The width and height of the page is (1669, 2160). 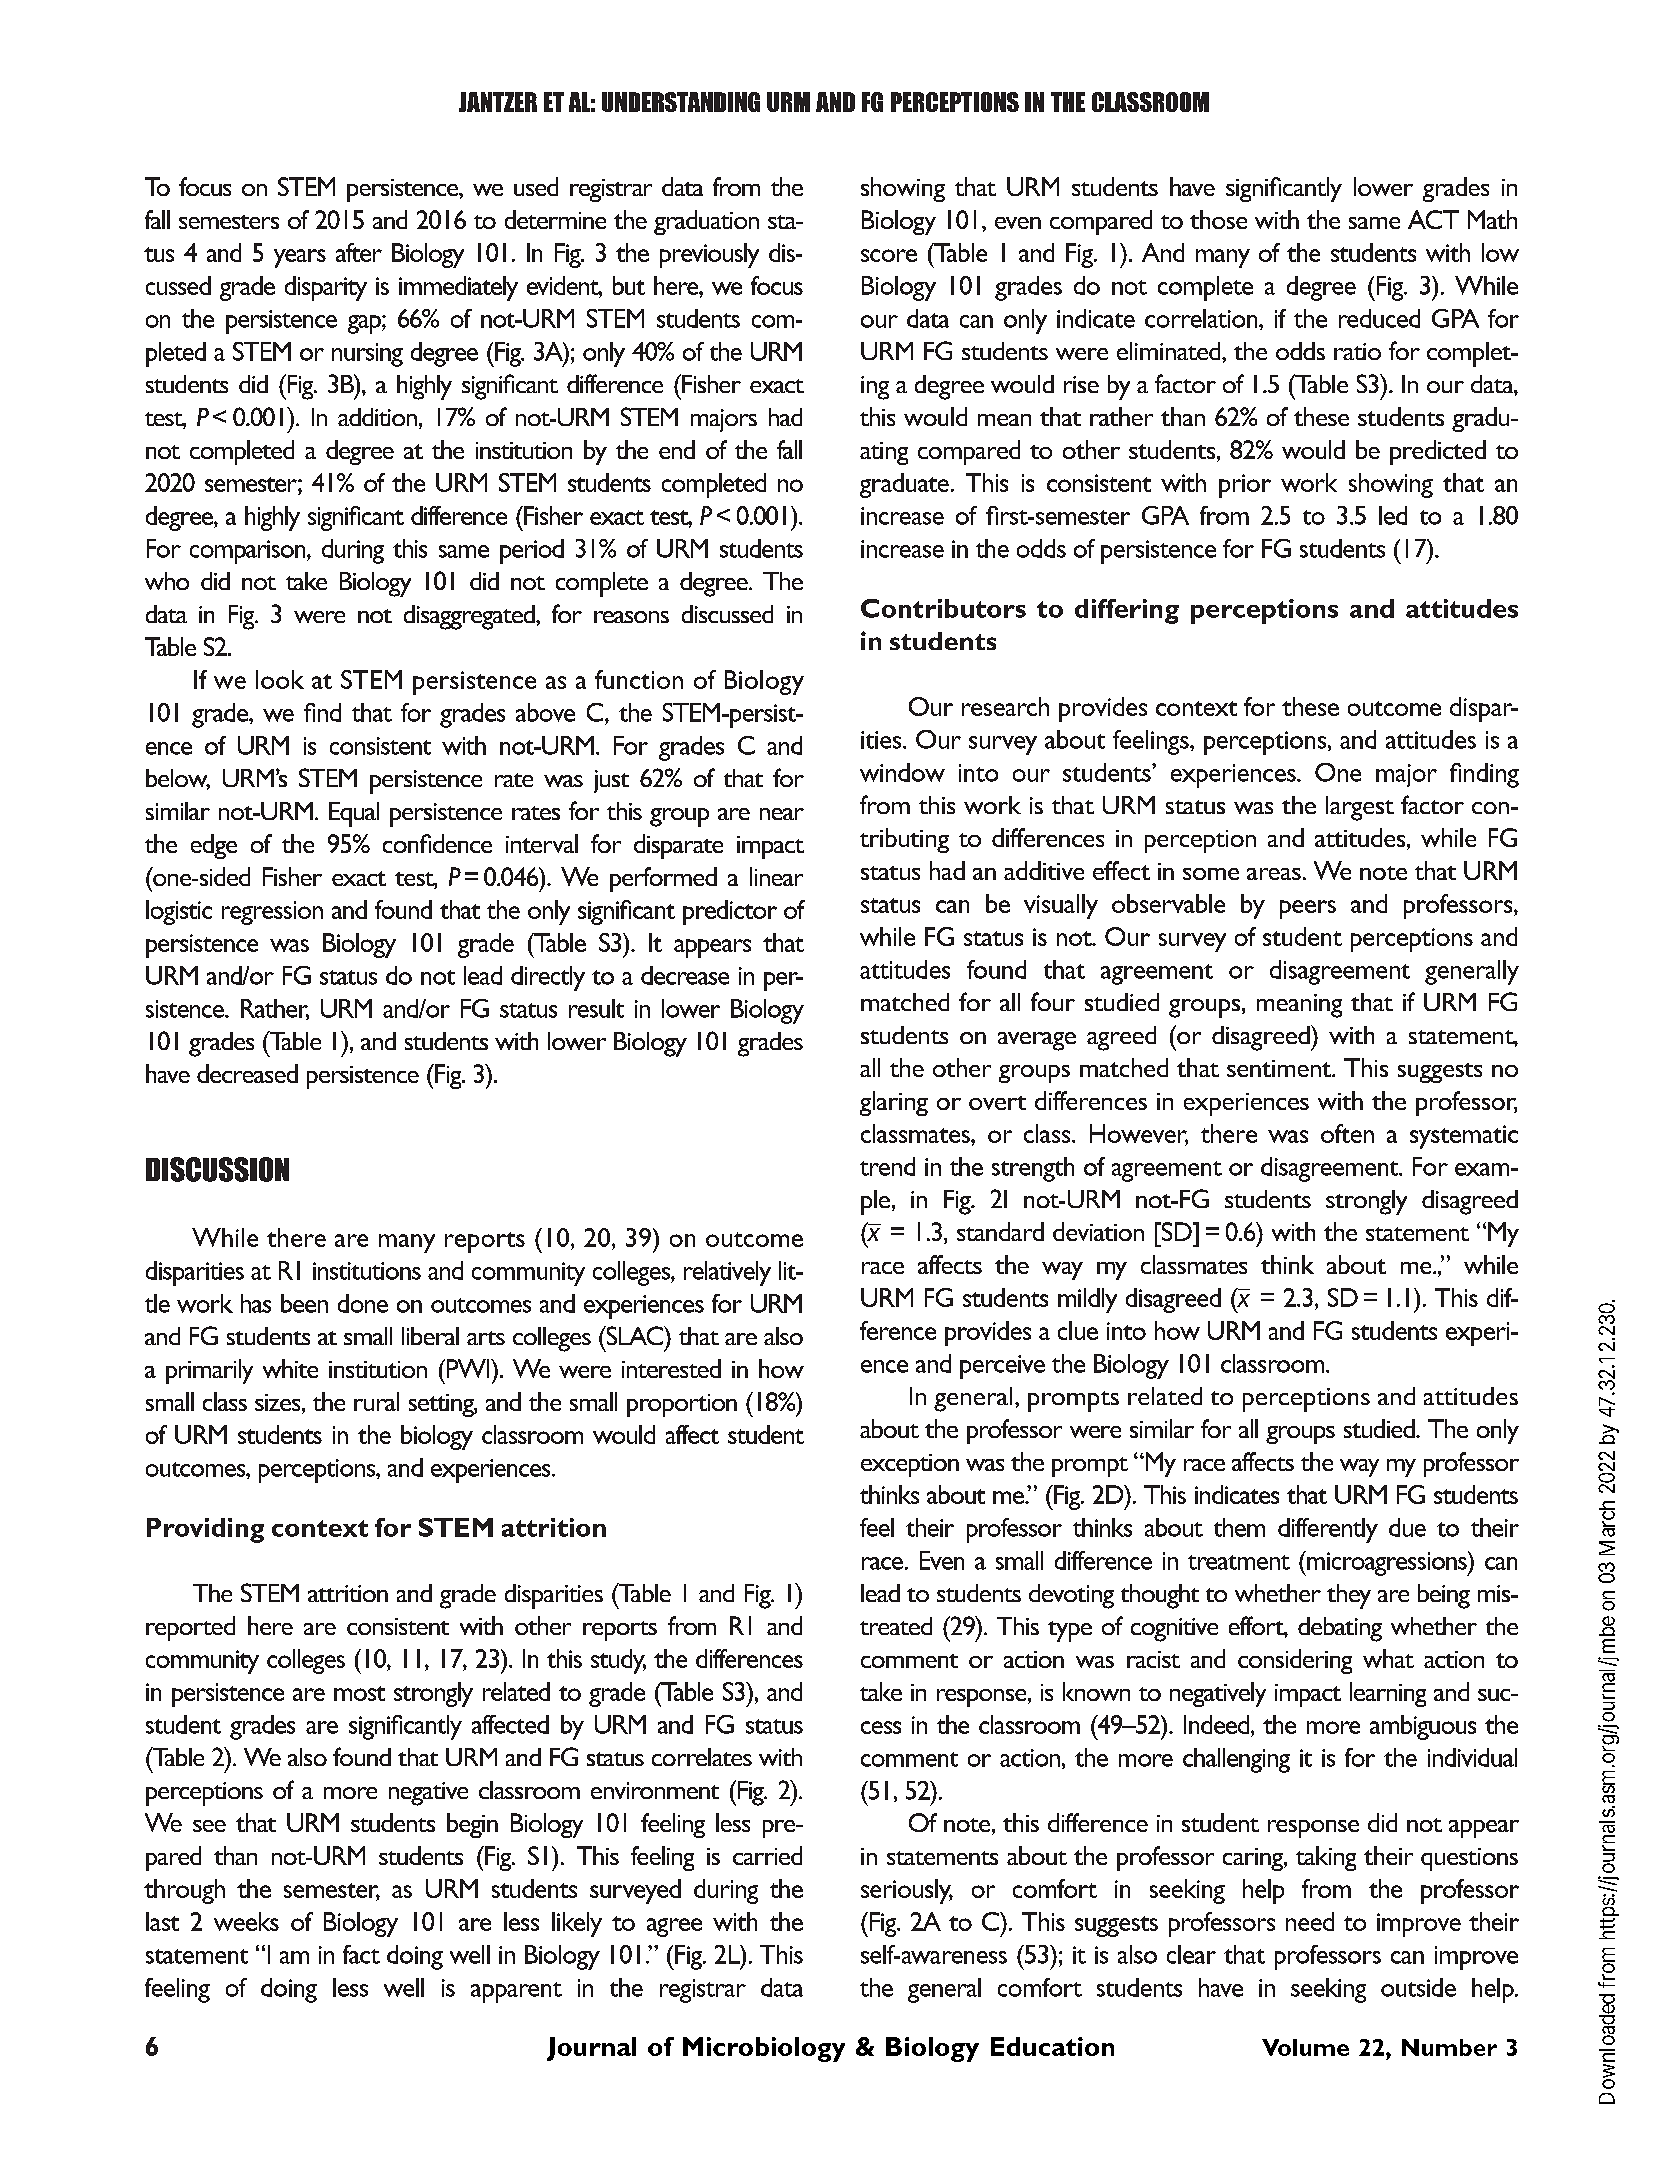 I want to click on after, so click(x=359, y=252).
